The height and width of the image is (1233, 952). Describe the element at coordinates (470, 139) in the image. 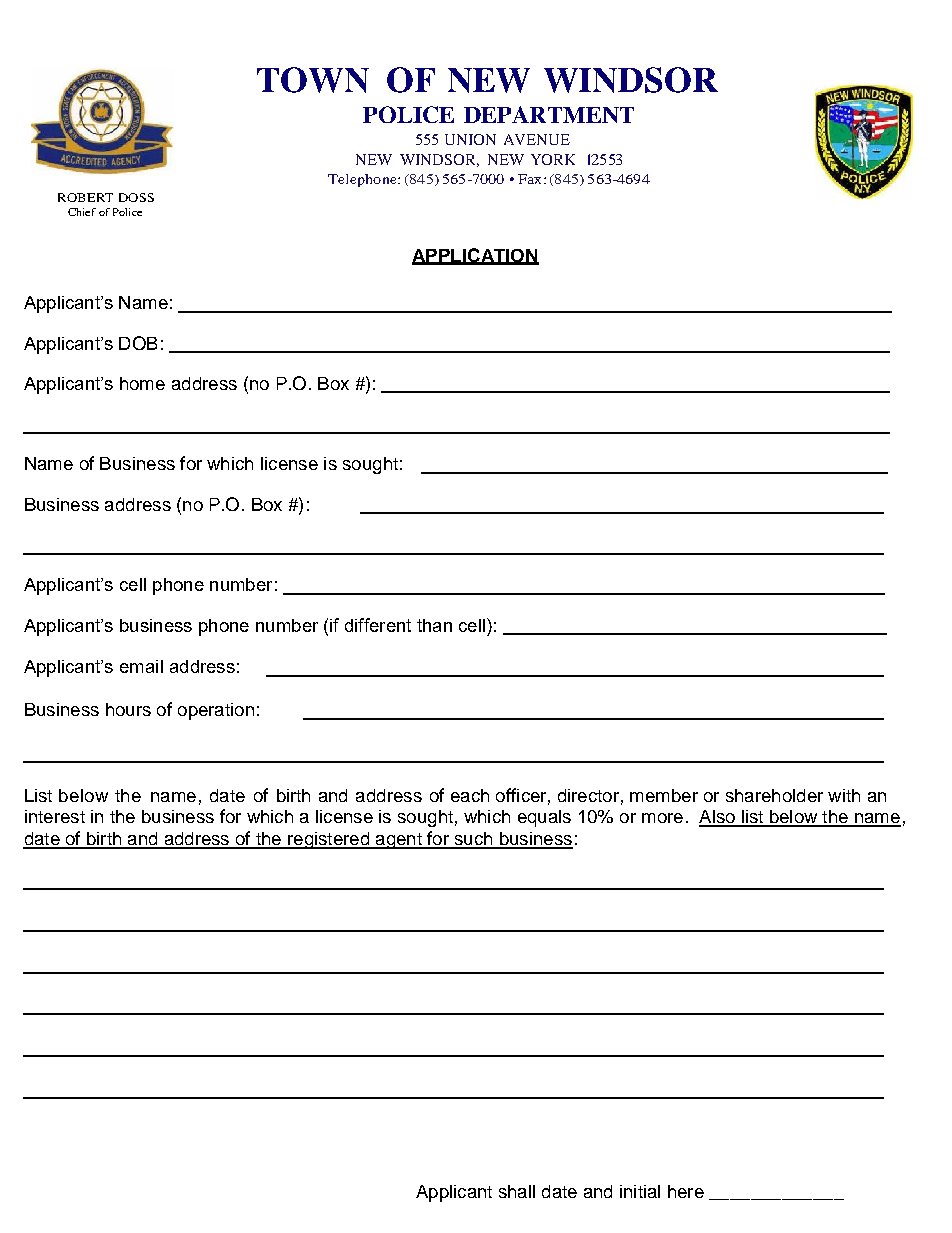

I see `UNION` at that location.
